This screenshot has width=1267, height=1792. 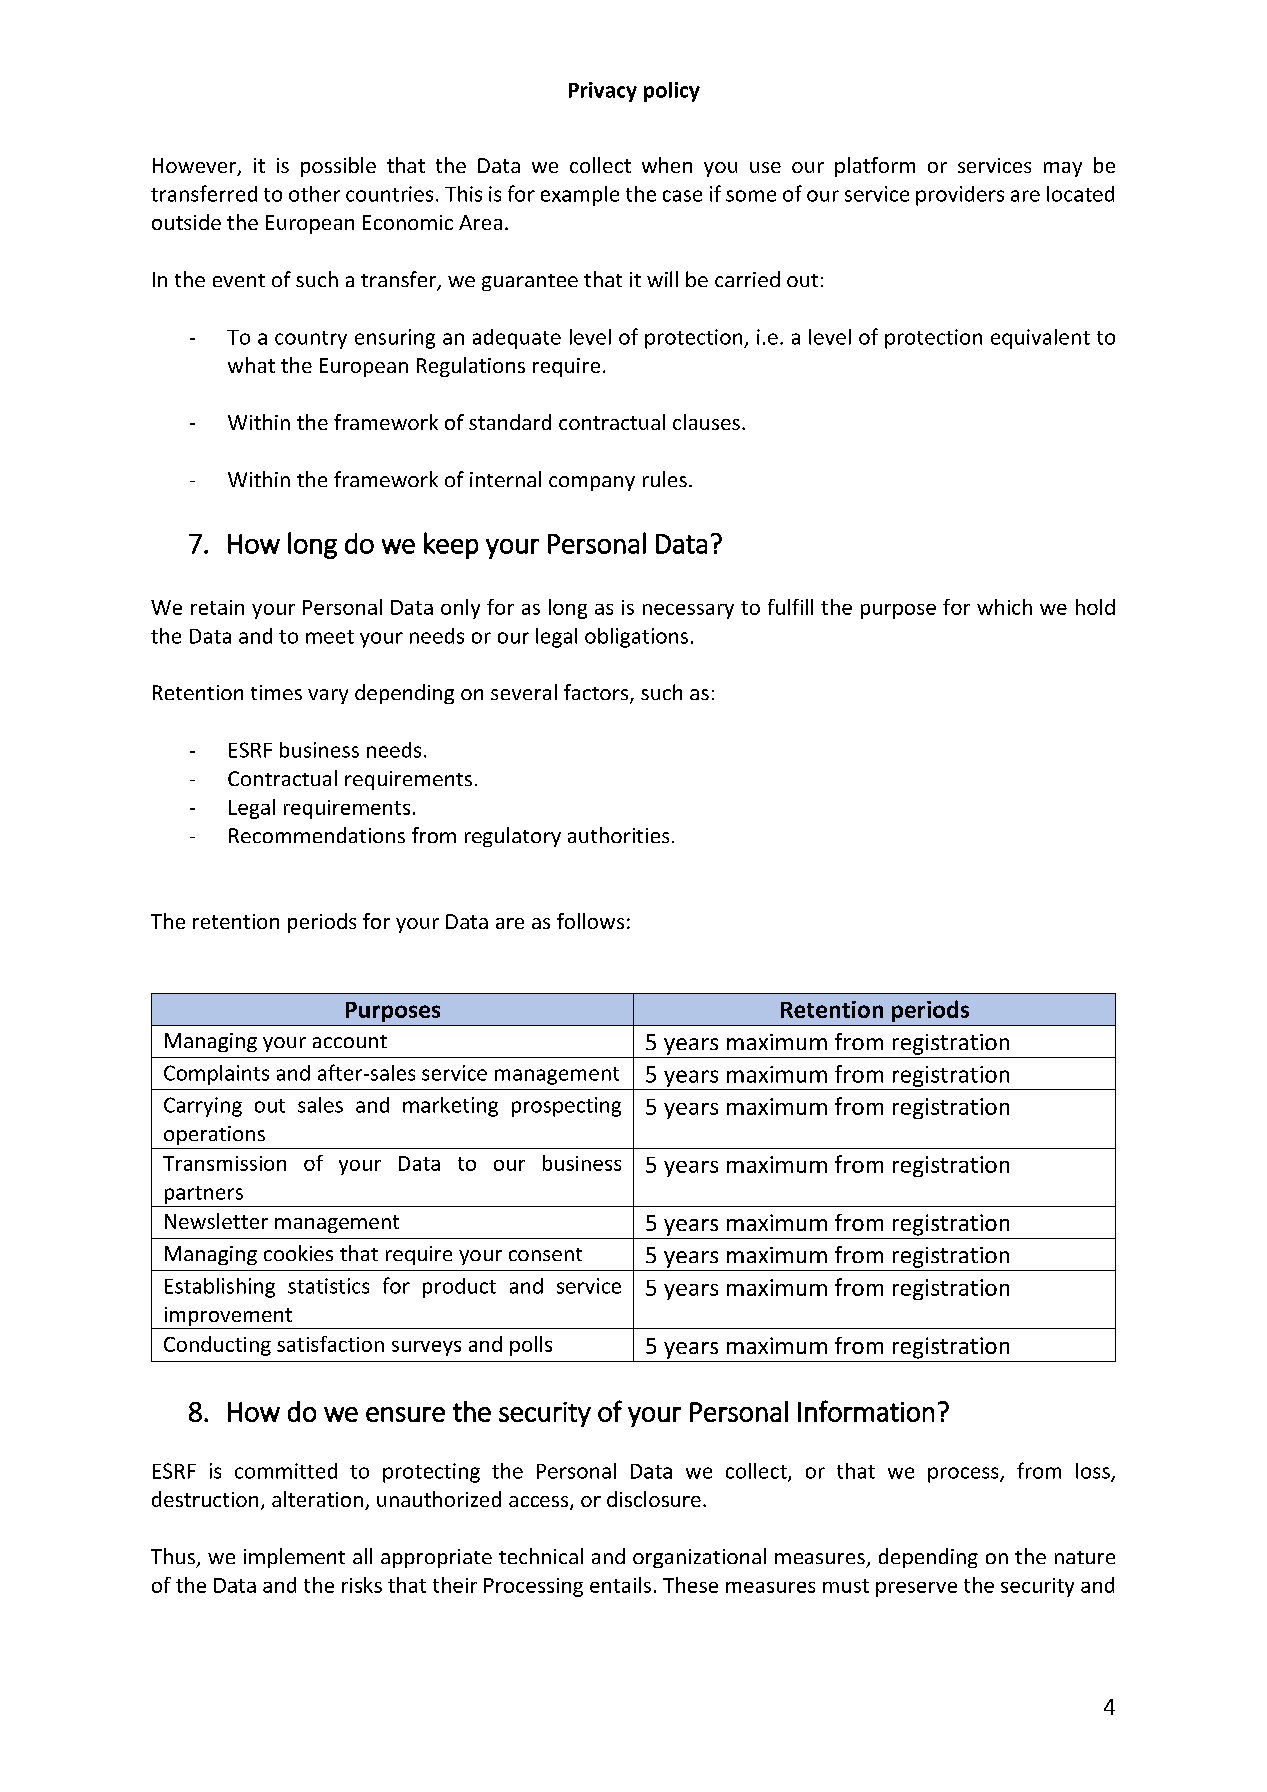 What do you see at coordinates (960, 196) in the screenshot?
I see `providers` at bounding box center [960, 196].
